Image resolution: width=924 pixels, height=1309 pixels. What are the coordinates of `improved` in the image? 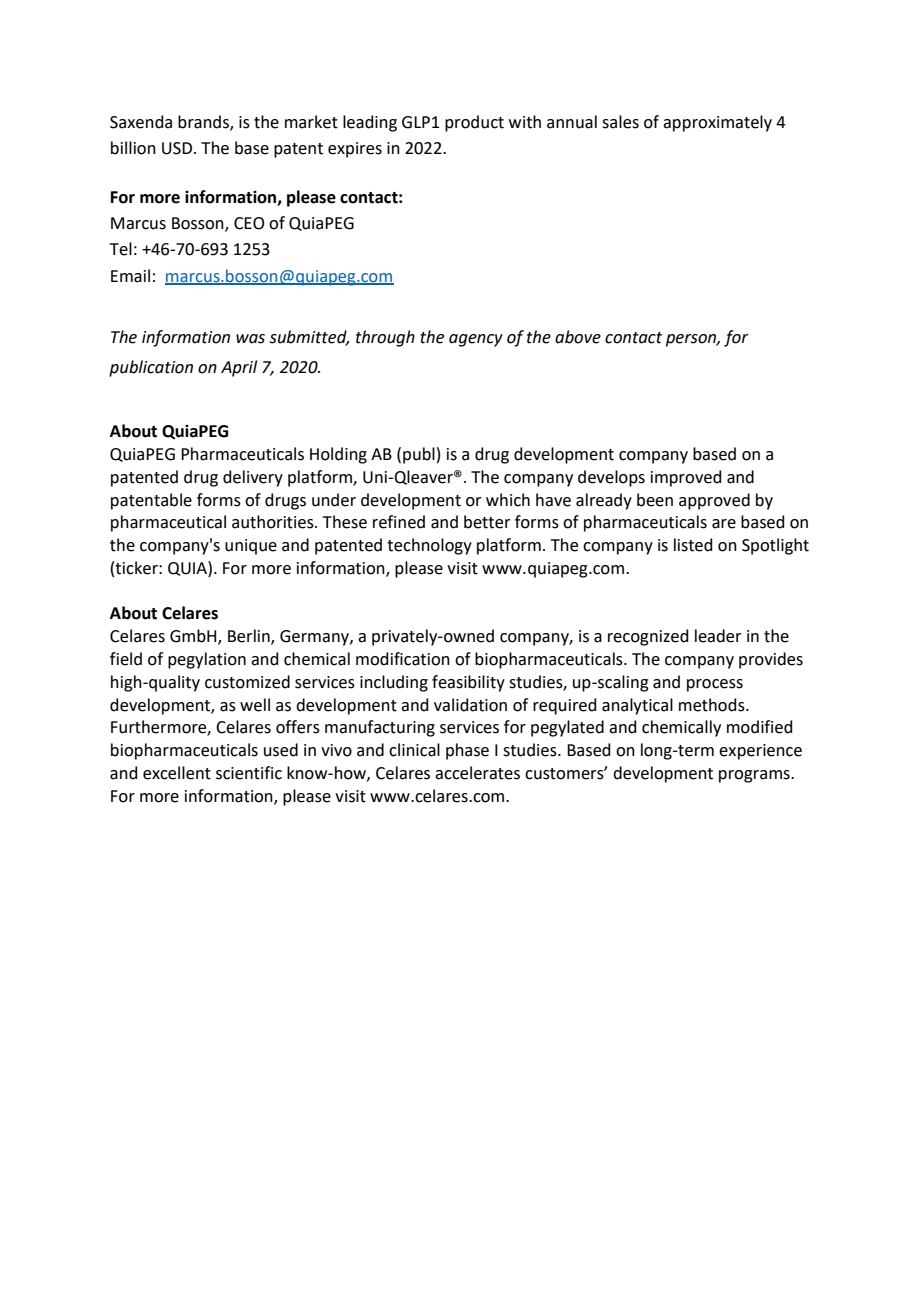 It's located at (686, 478).
